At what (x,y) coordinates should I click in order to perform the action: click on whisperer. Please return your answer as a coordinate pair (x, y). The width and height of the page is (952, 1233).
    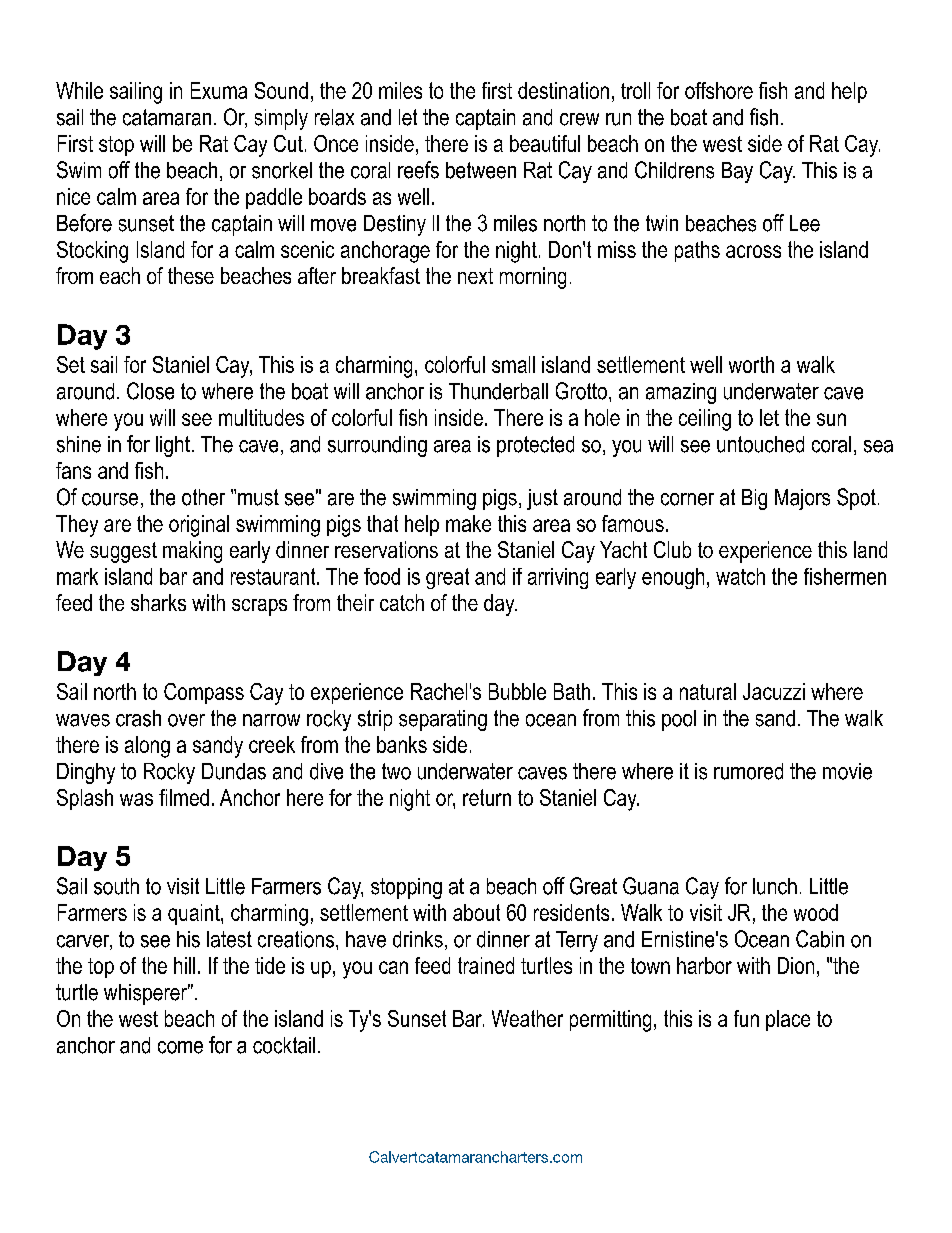
    Looking at the image, I should click on (147, 994).
